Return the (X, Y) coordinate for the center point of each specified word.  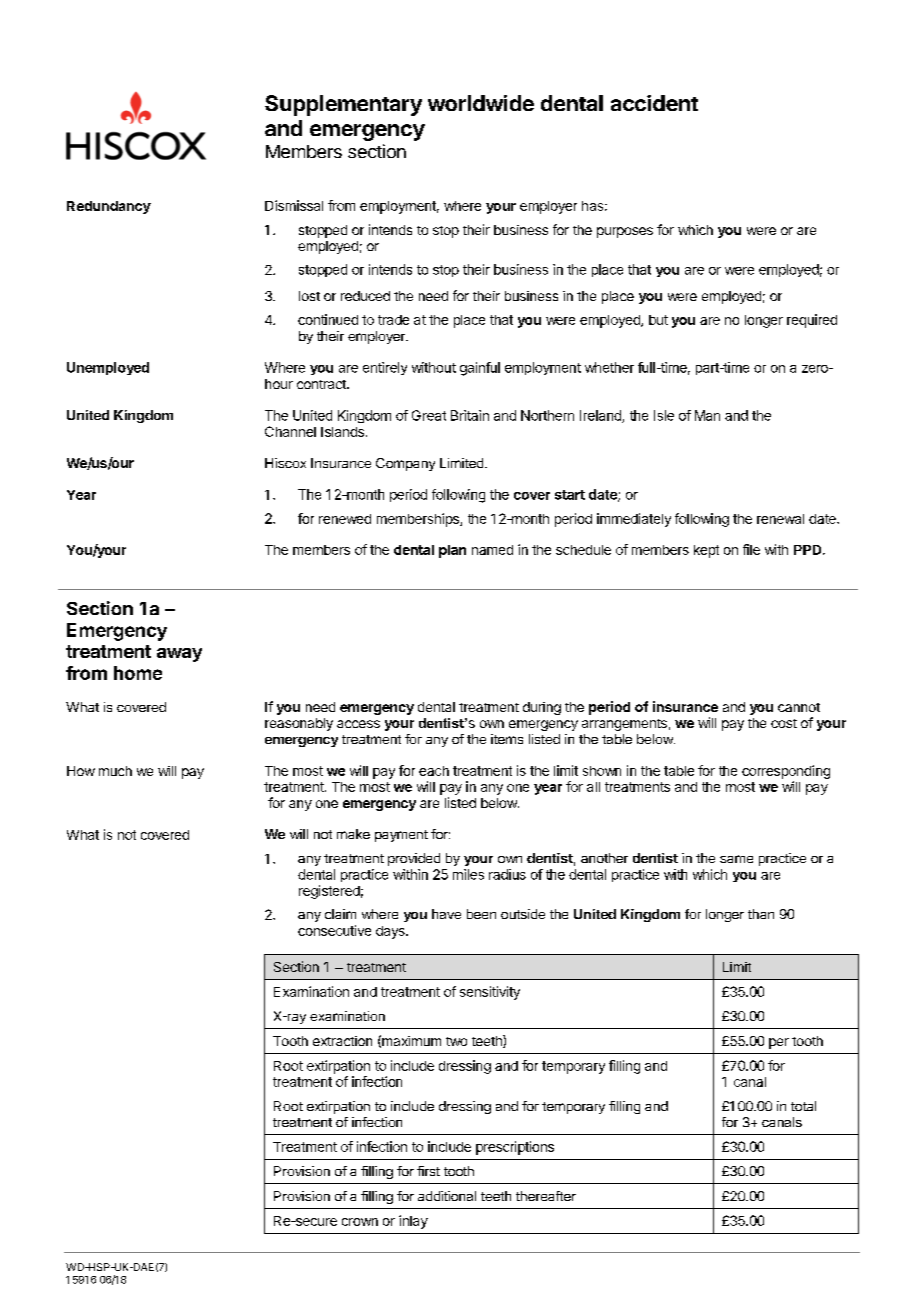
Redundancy (109, 207)
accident (654, 103)
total (803, 1106)
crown (360, 1222)
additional (447, 1196)
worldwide (481, 103)
